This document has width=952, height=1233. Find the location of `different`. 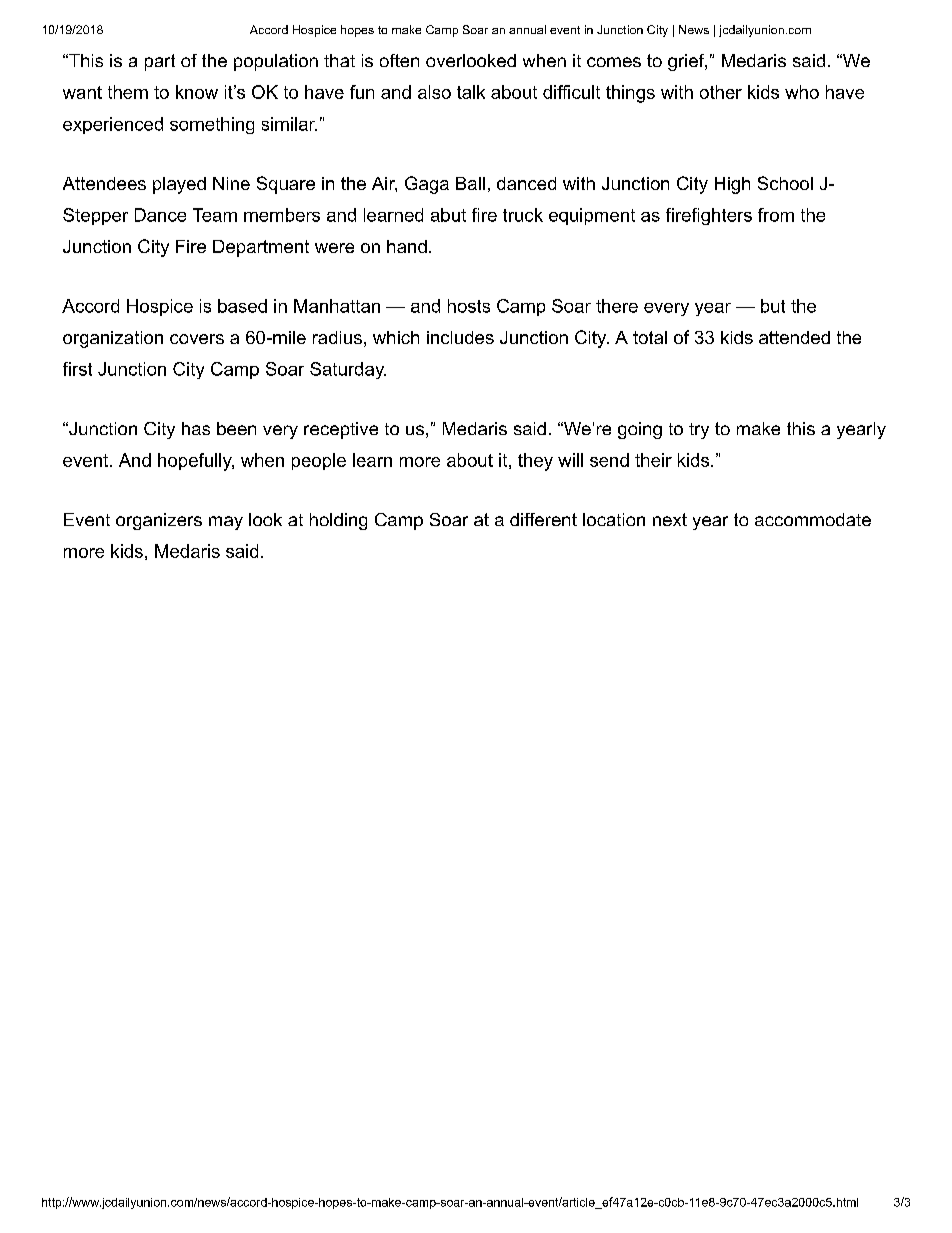

different is located at coordinates (543, 519).
